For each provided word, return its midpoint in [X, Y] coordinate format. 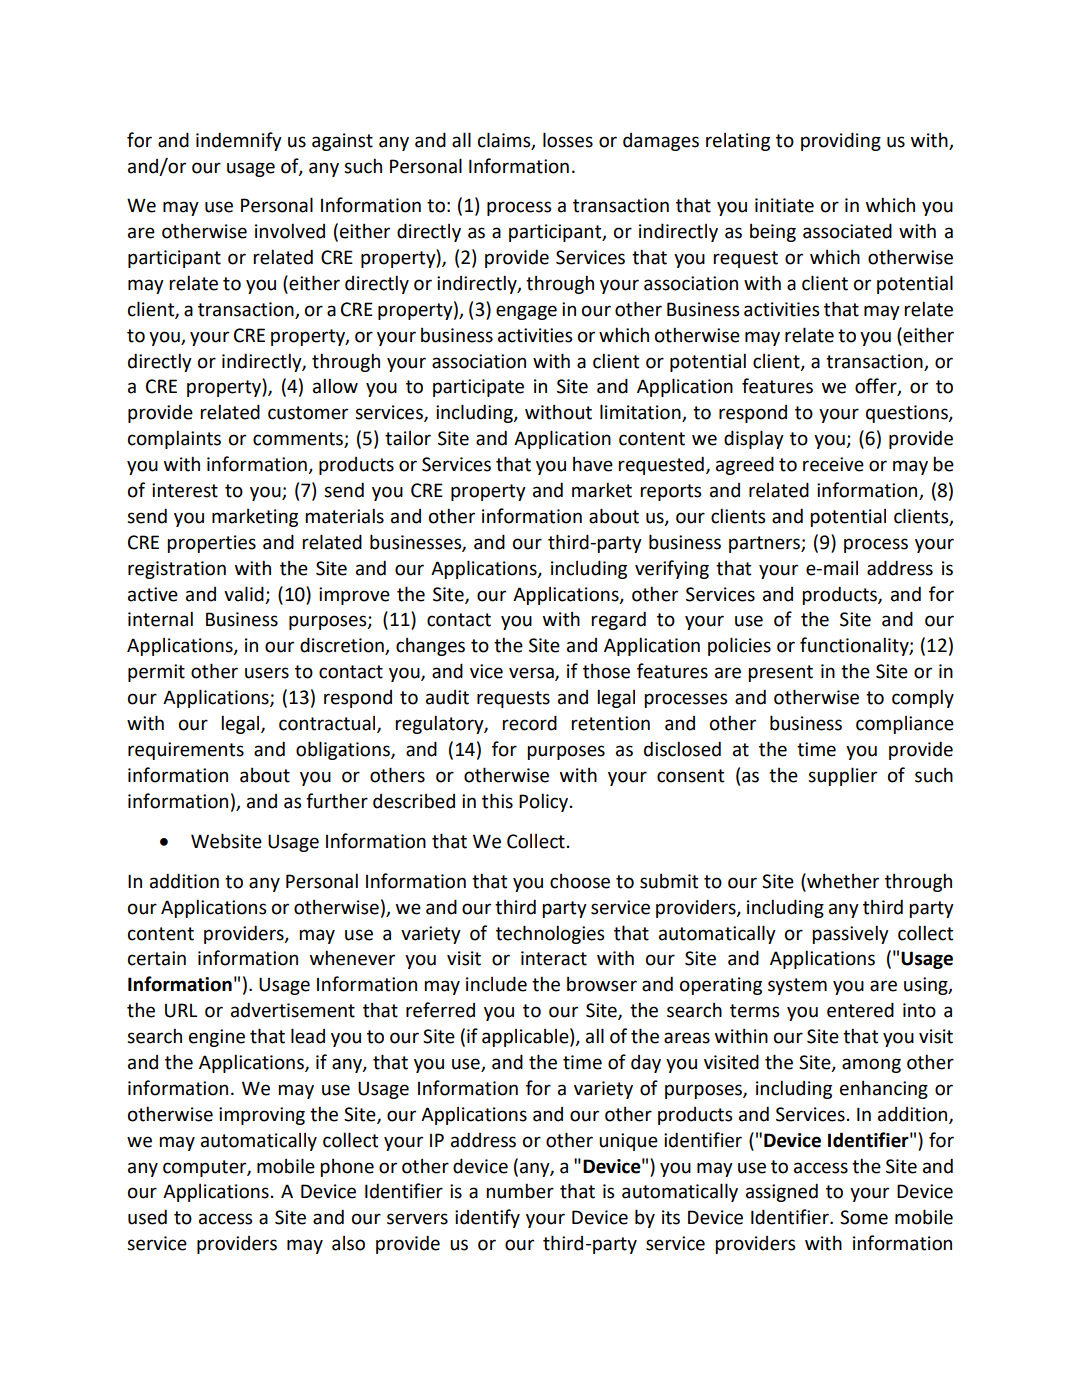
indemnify [239, 141]
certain [157, 958]
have [593, 464]
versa [532, 674]
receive [833, 464]
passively [850, 934]
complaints [174, 439]
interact [554, 958]
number [520, 1191]
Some [864, 1217]
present [780, 673]
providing [841, 141]
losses [568, 140]
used [147, 1217]
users [267, 673]
